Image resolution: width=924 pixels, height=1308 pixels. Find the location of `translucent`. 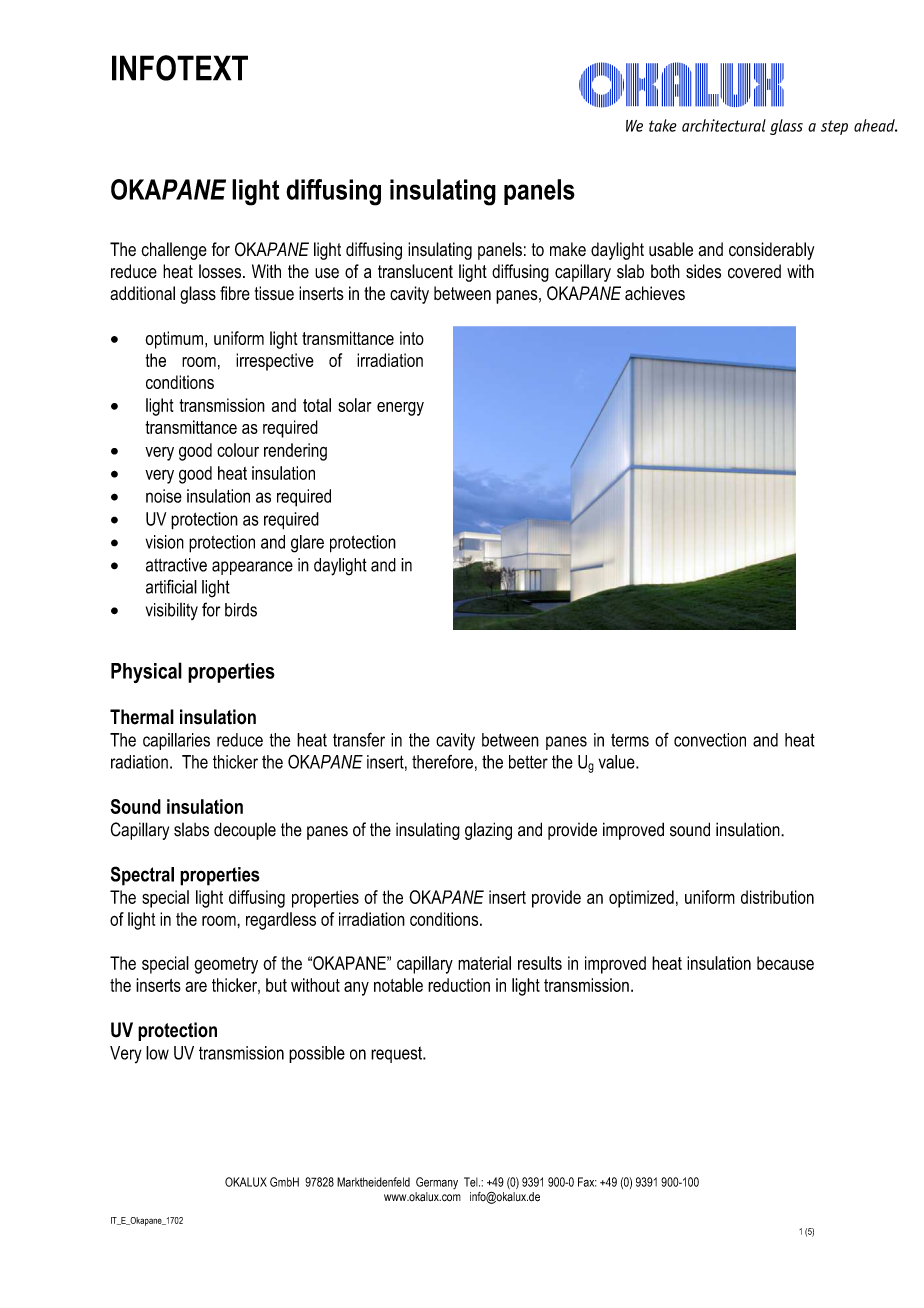

translucent is located at coordinates (415, 271).
